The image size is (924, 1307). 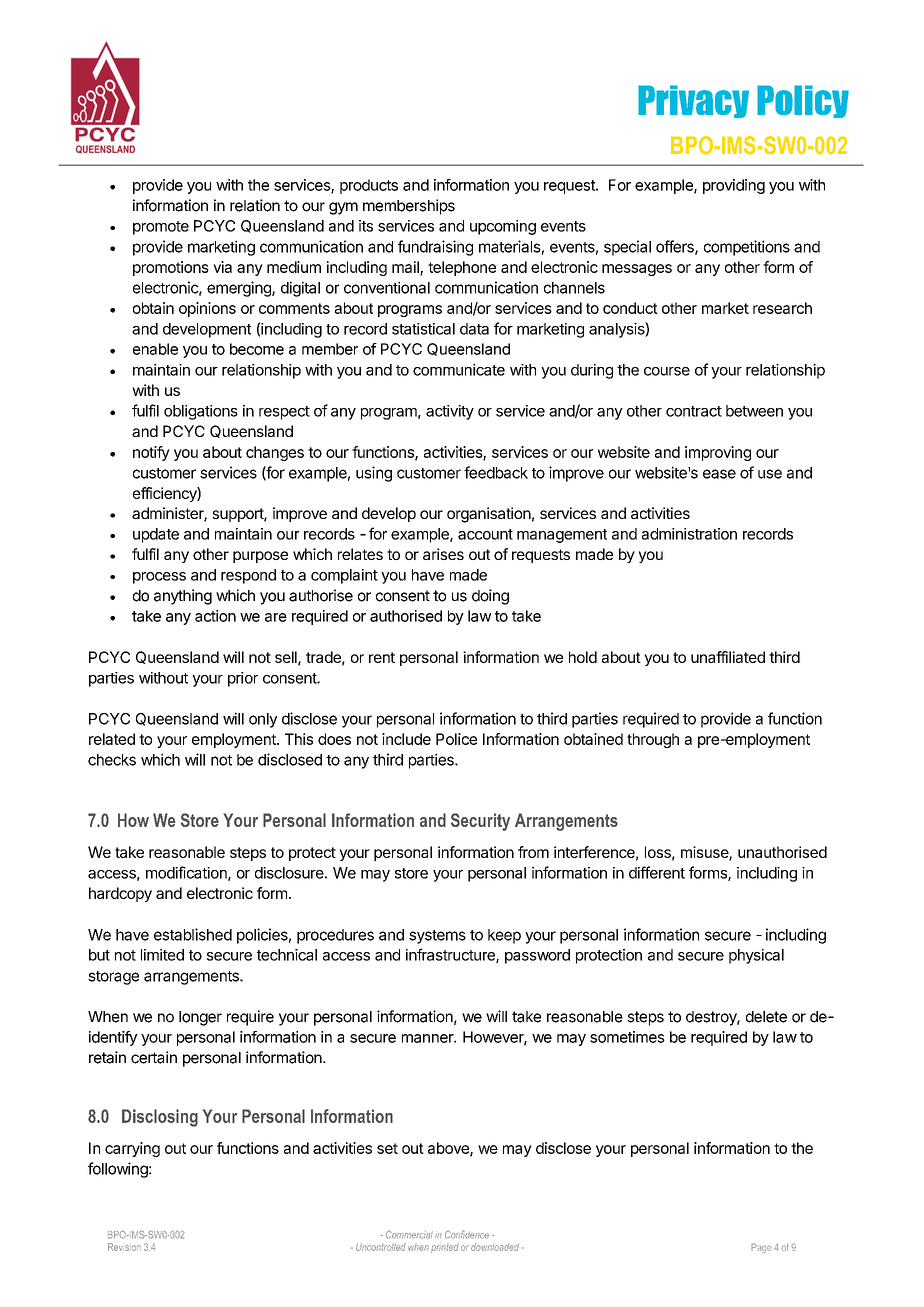 I want to click on physical, so click(x=756, y=956).
